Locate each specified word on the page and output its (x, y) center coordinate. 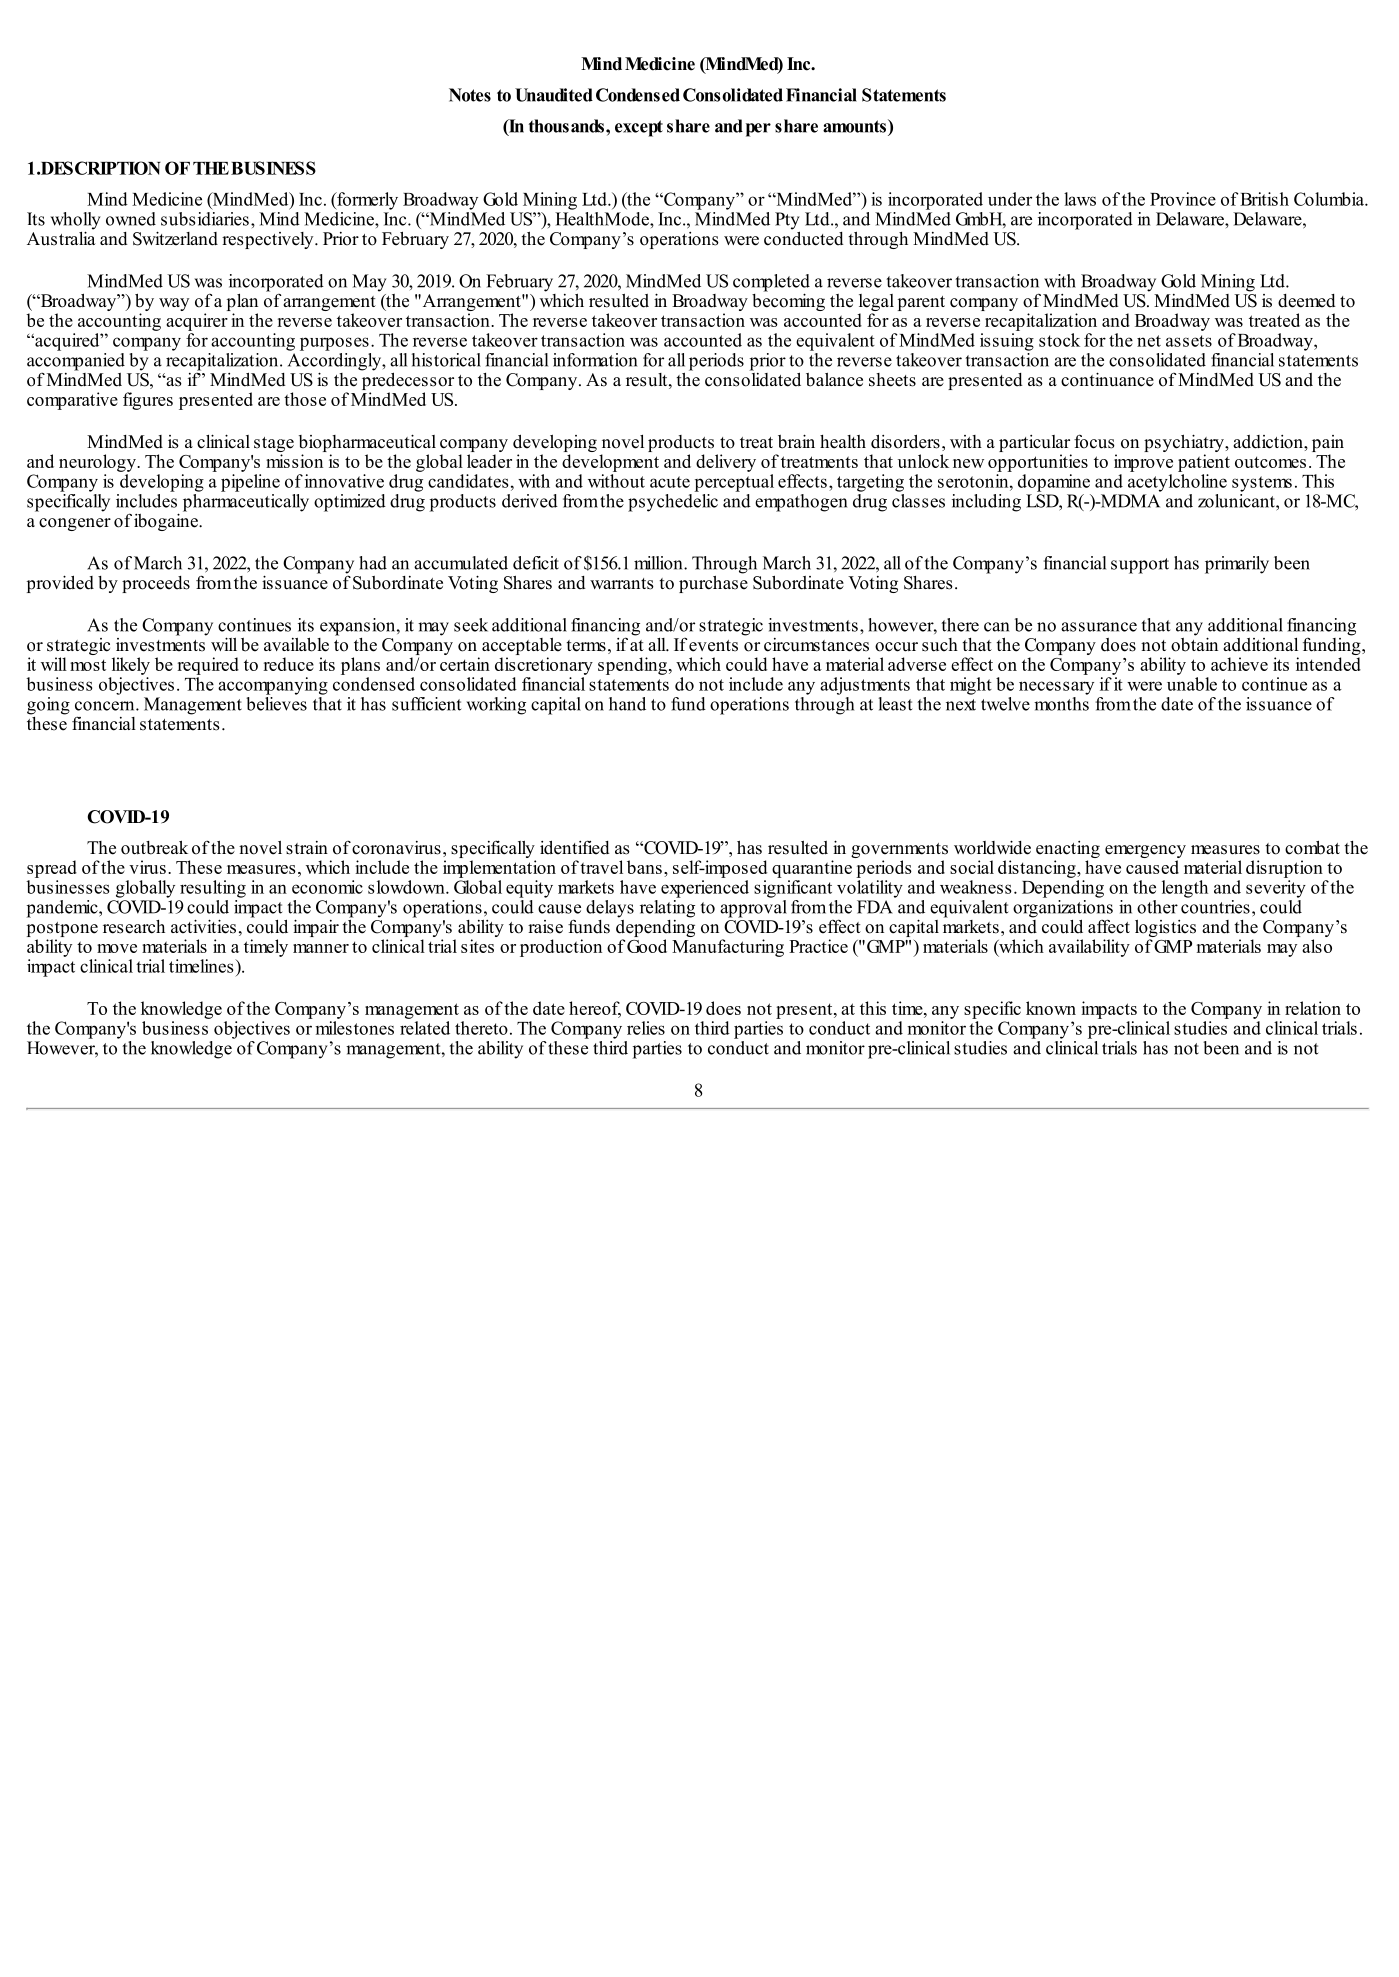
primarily (1237, 565)
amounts (854, 126)
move (117, 948)
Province (1183, 199)
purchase (713, 583)
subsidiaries (205, 217)
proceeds (156, 584)
